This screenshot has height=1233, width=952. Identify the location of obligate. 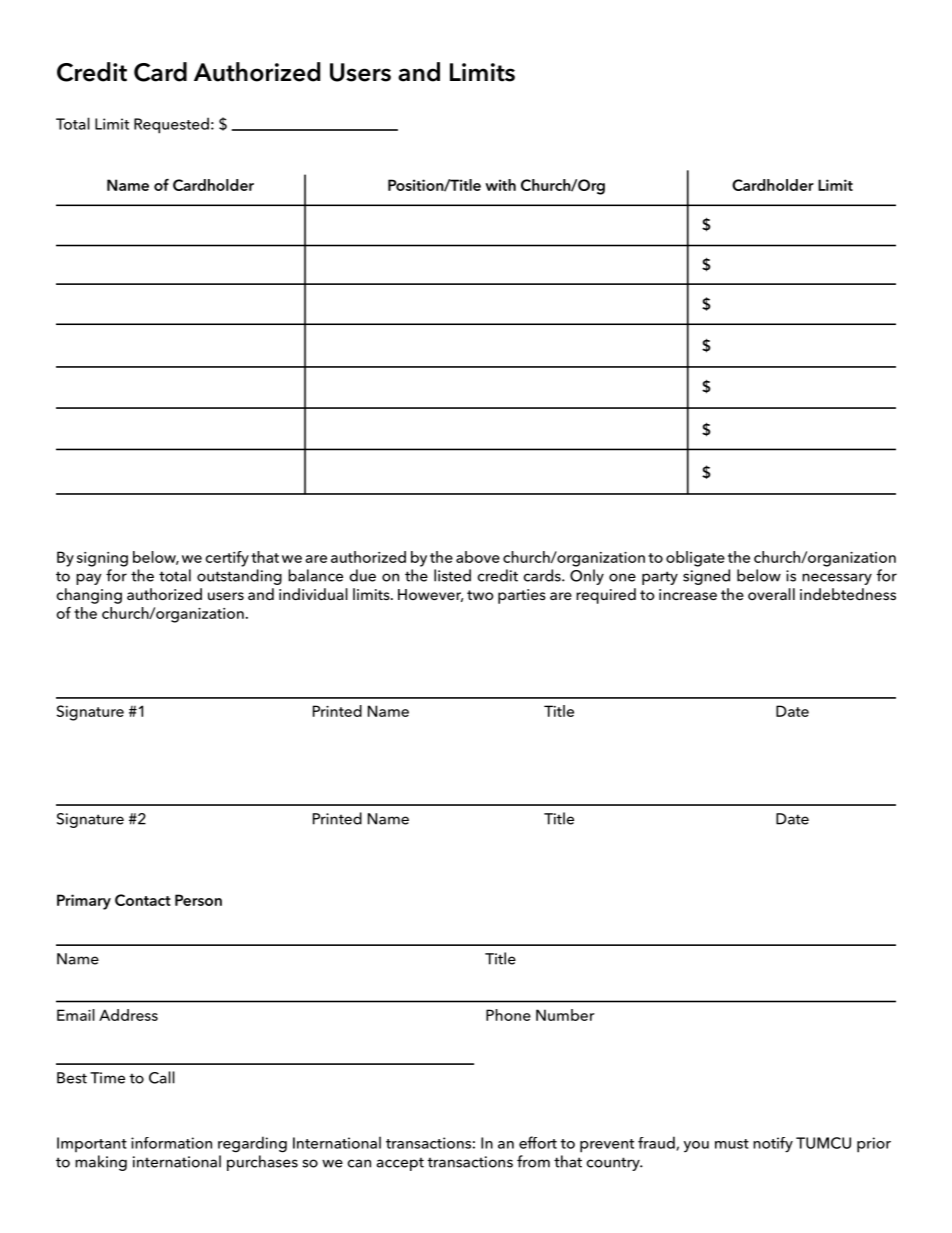
(695, 559).
